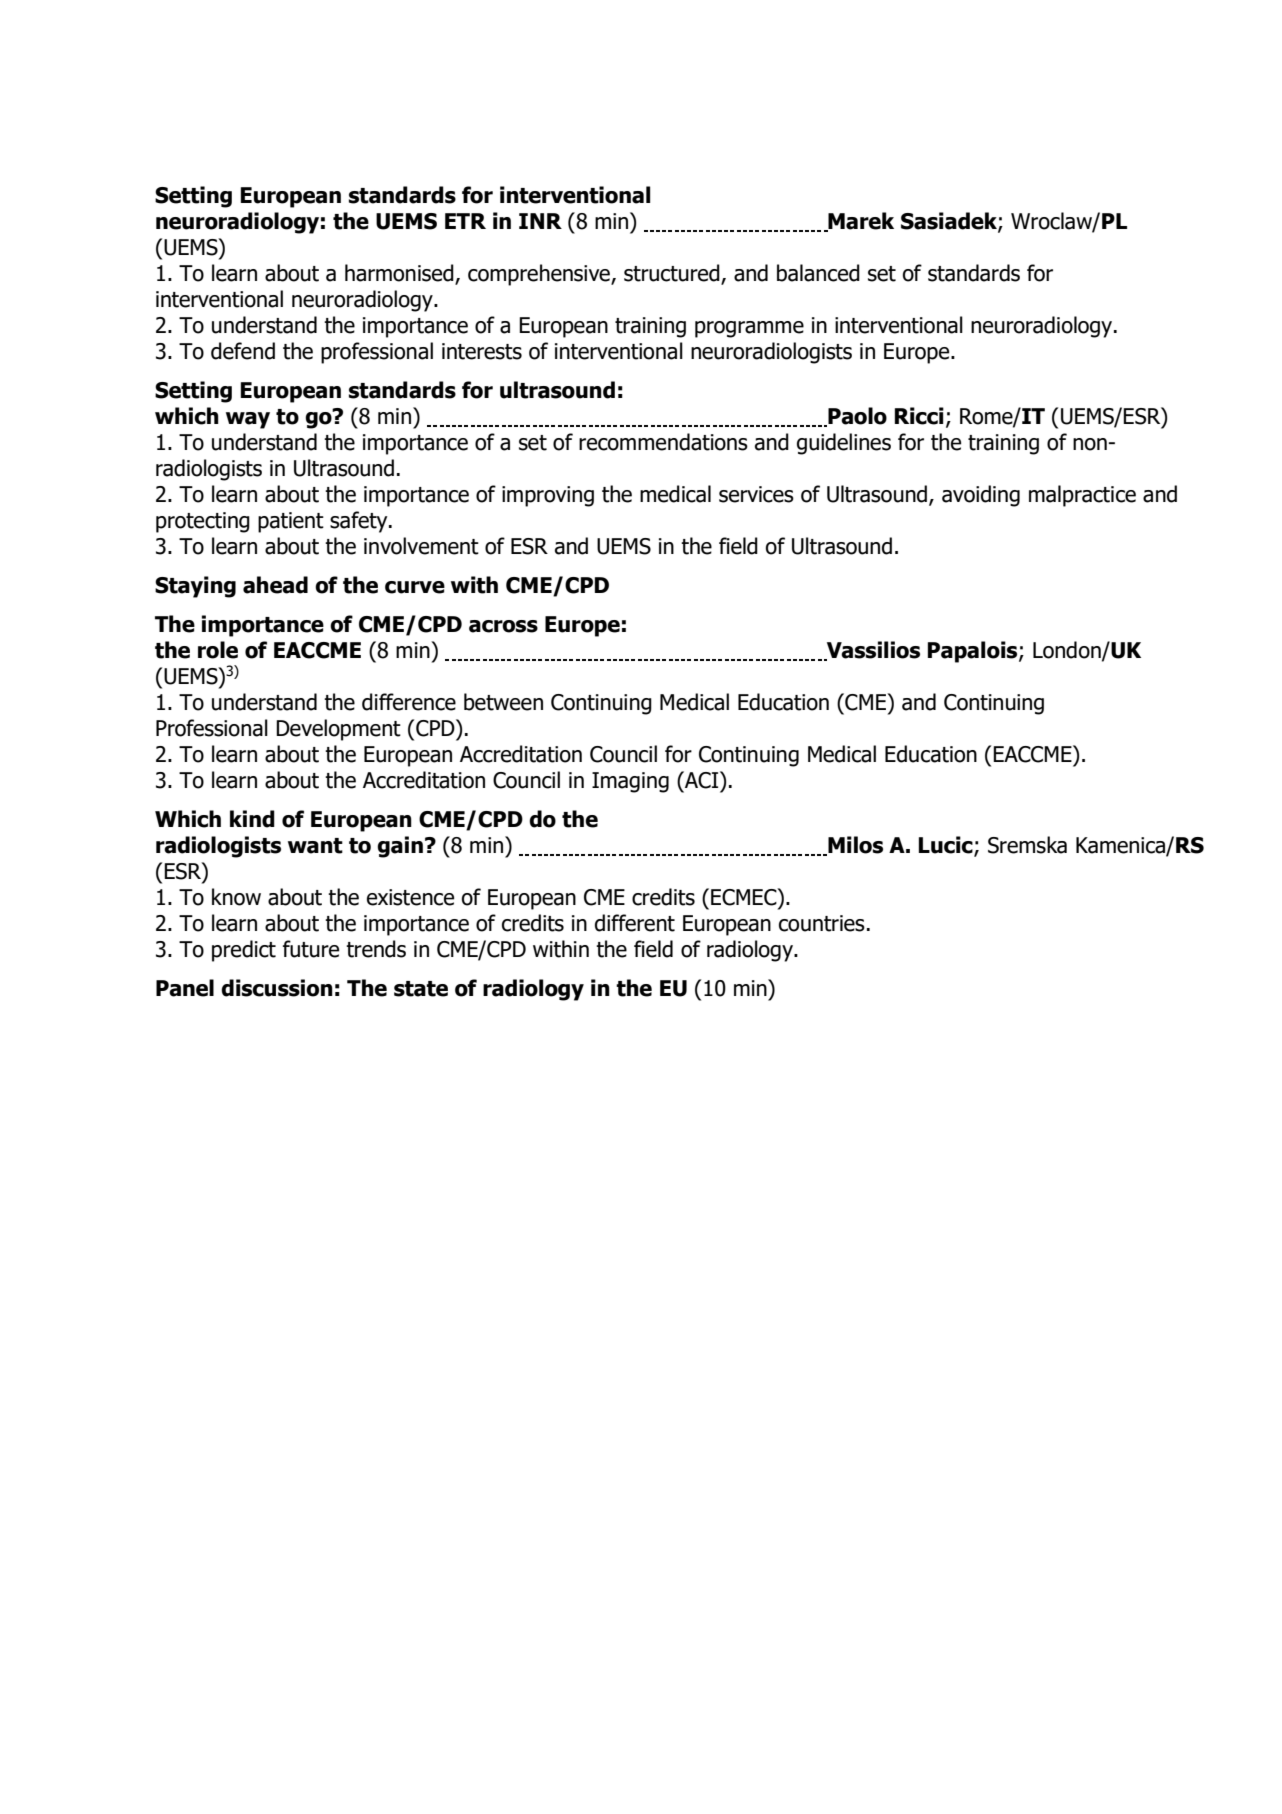 This screenshot has height=1814, width=1282. I want to click on improving, so click(548, 496).
